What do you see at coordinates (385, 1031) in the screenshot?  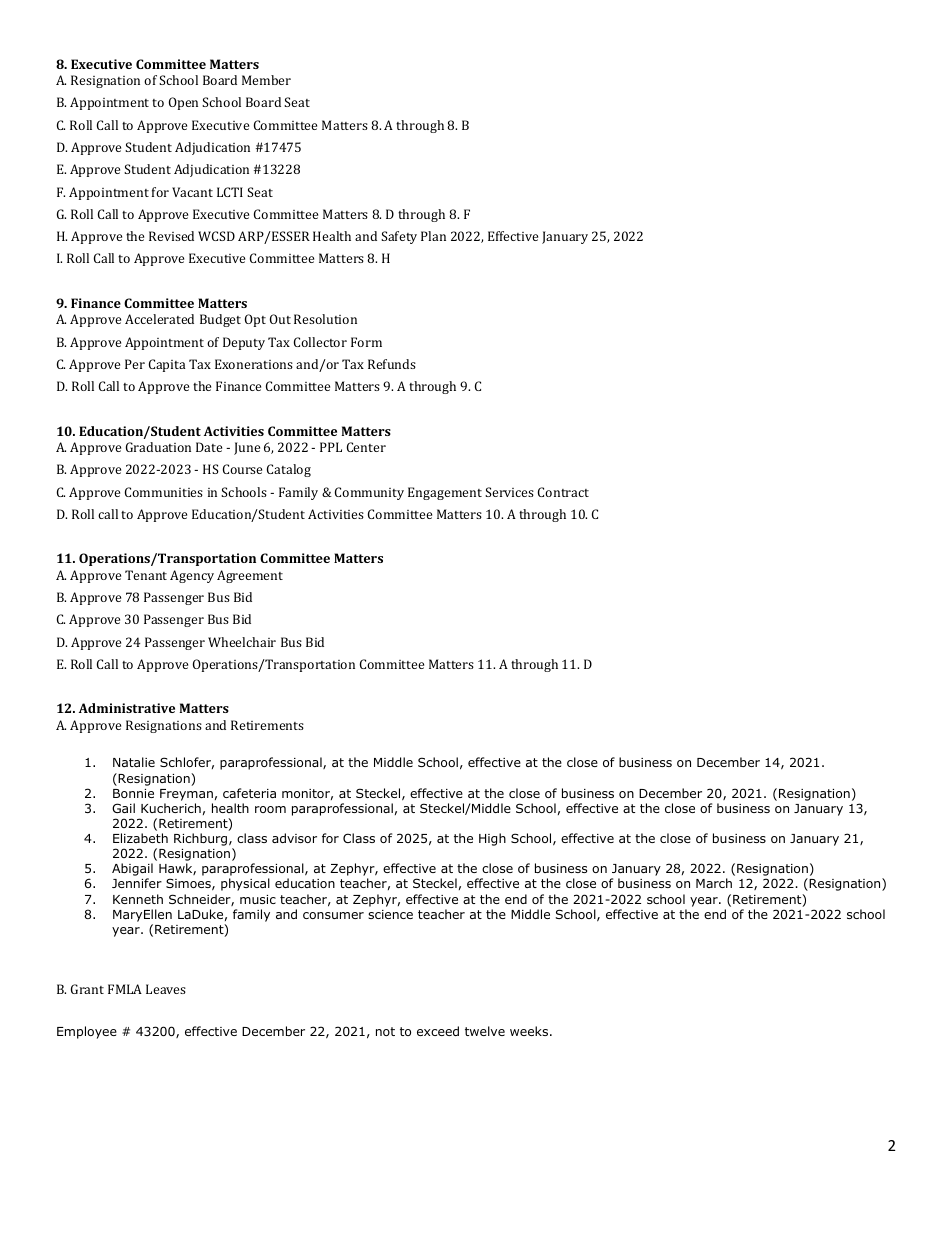 I see `not` at bounding box center [385, 1031].
